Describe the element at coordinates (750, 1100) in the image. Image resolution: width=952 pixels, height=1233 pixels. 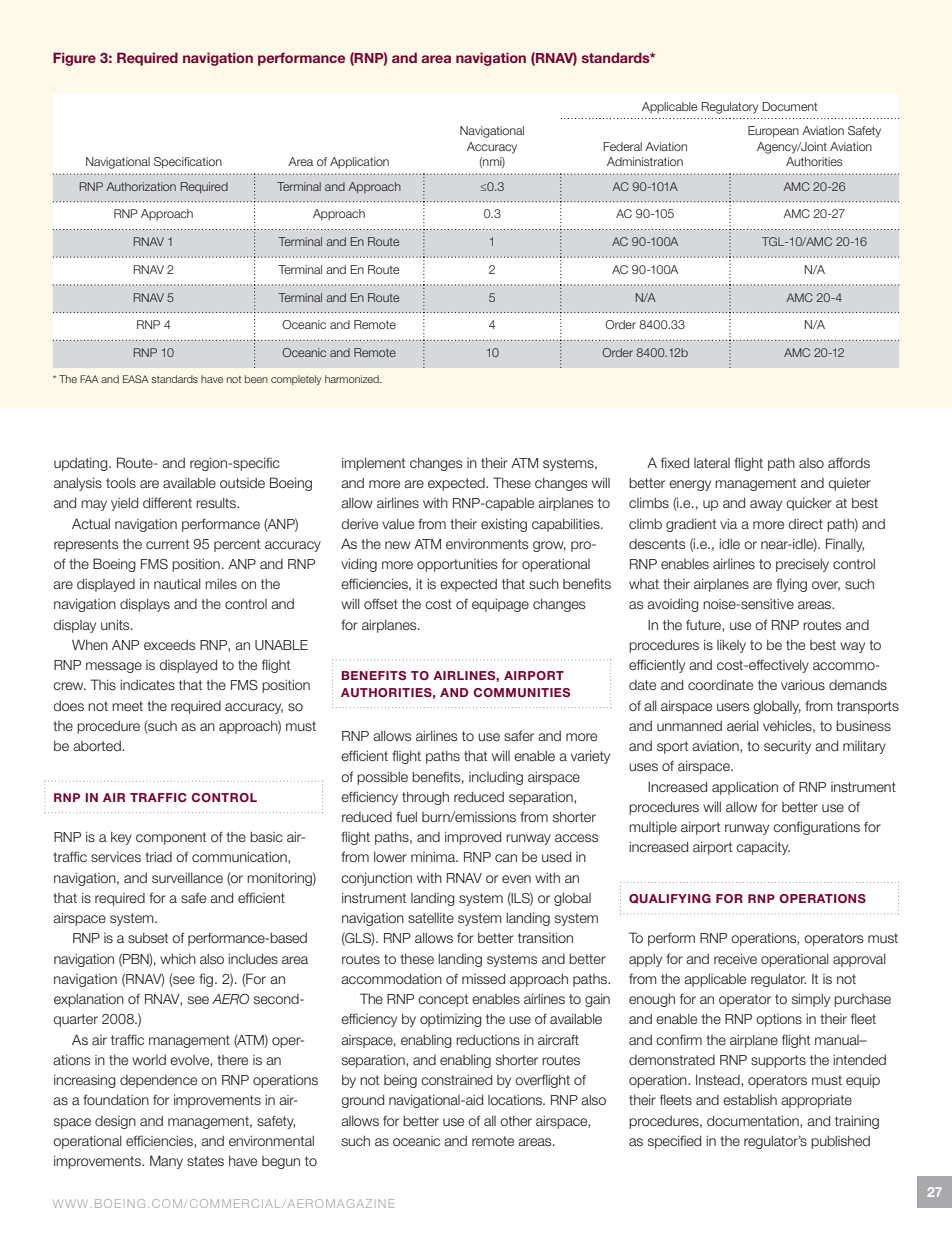
I see `establish` at that location.
